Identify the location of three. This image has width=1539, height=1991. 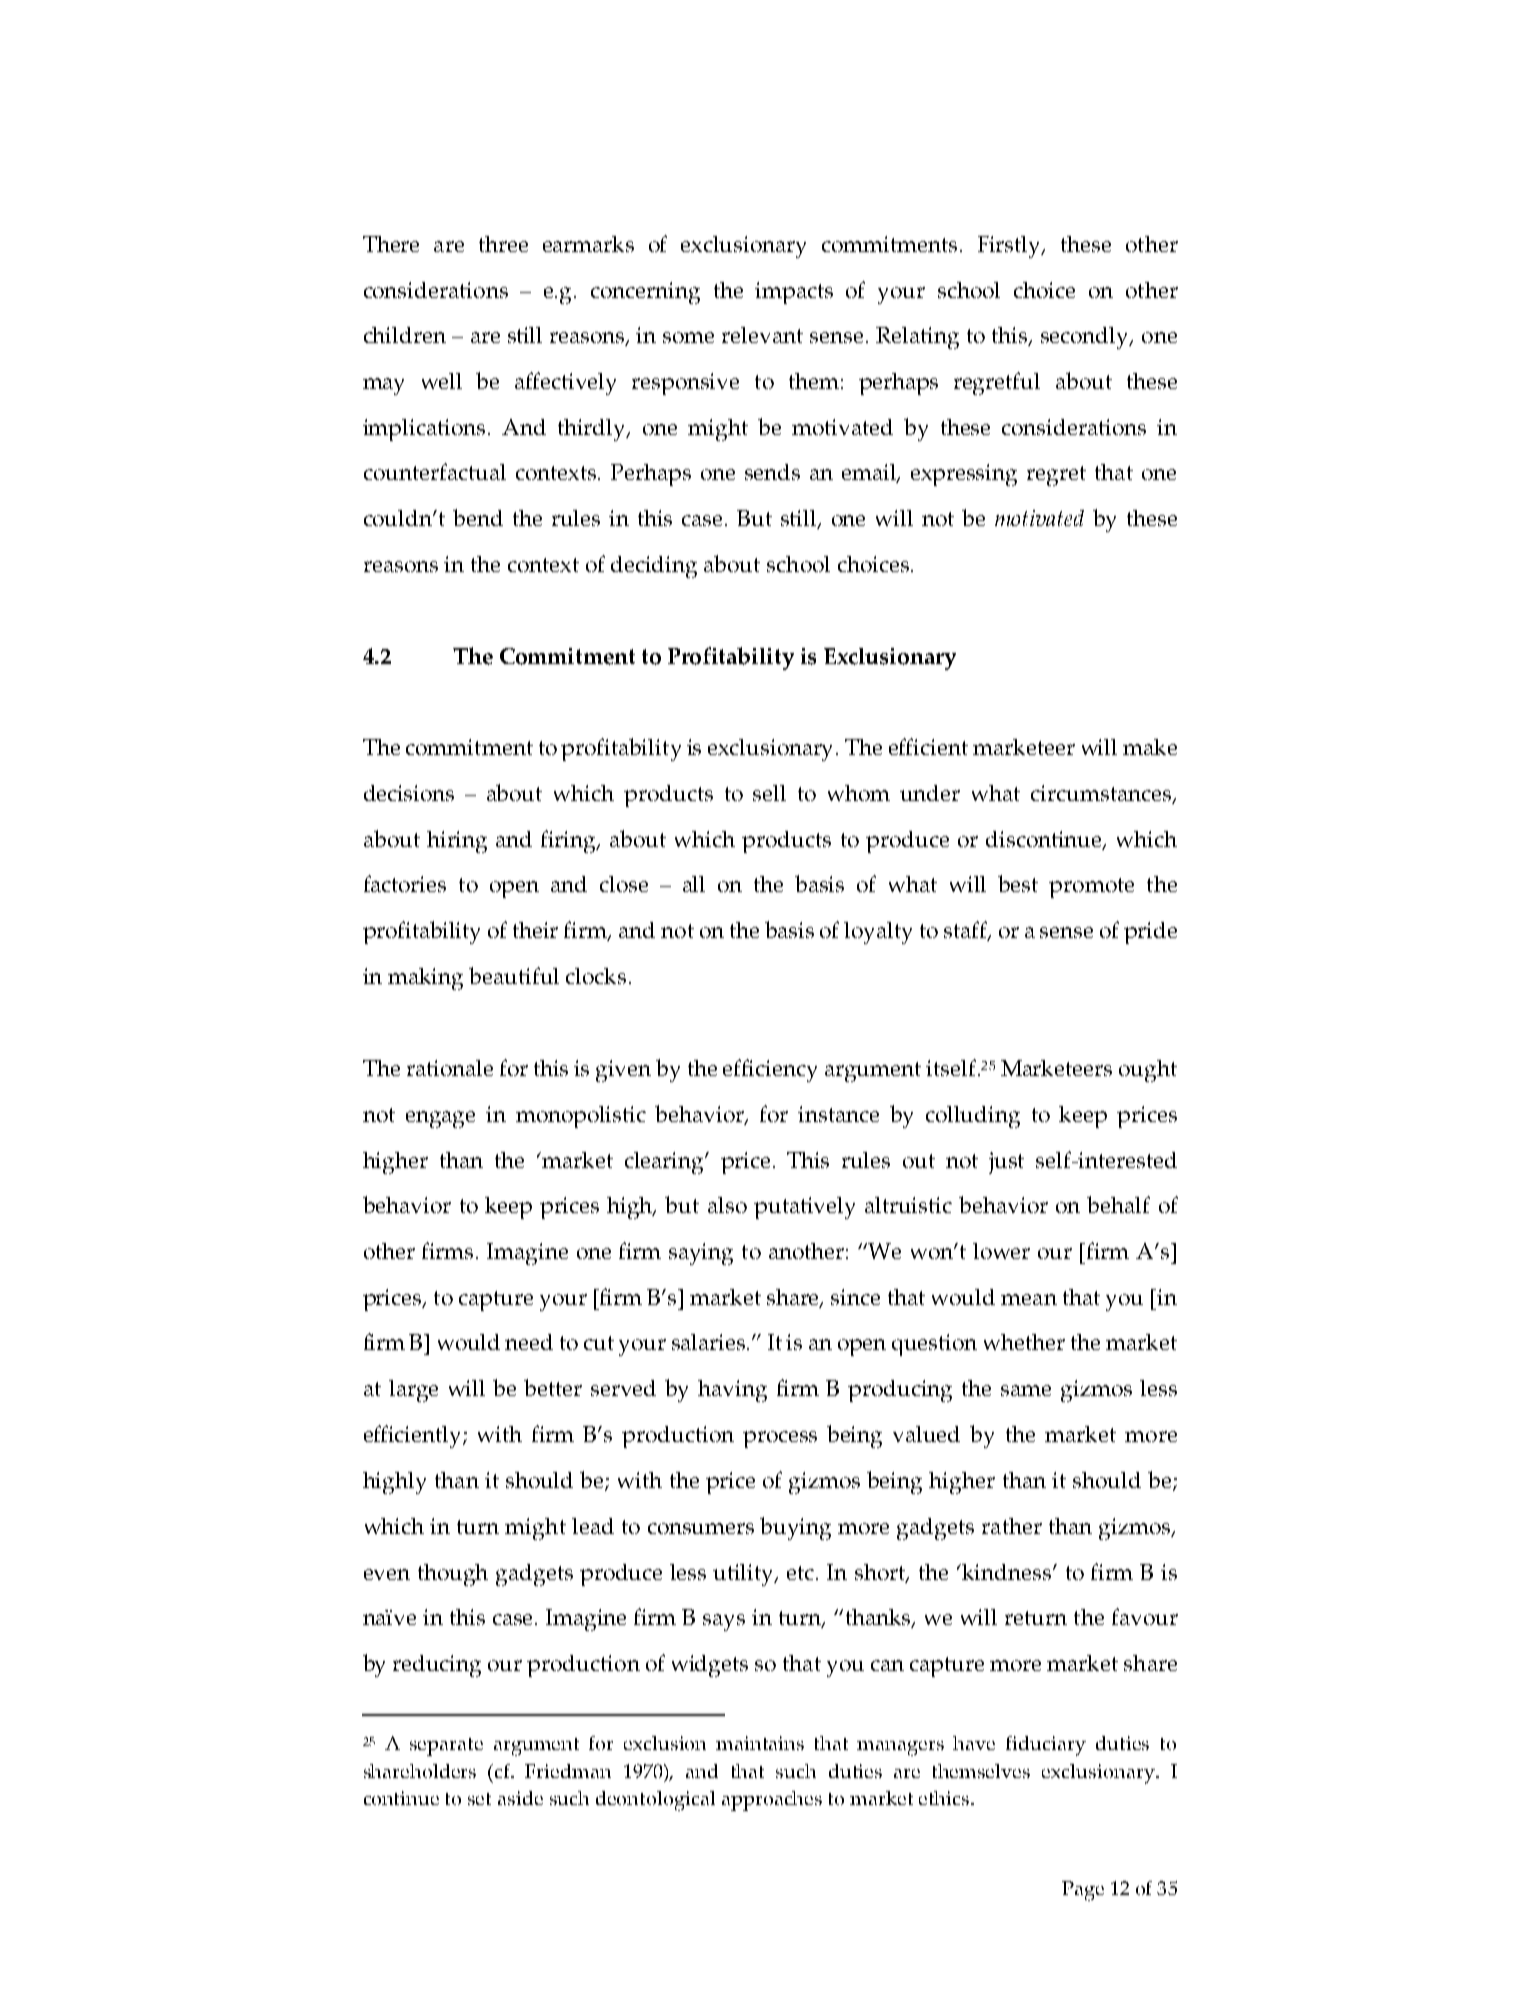
(503, 244).
